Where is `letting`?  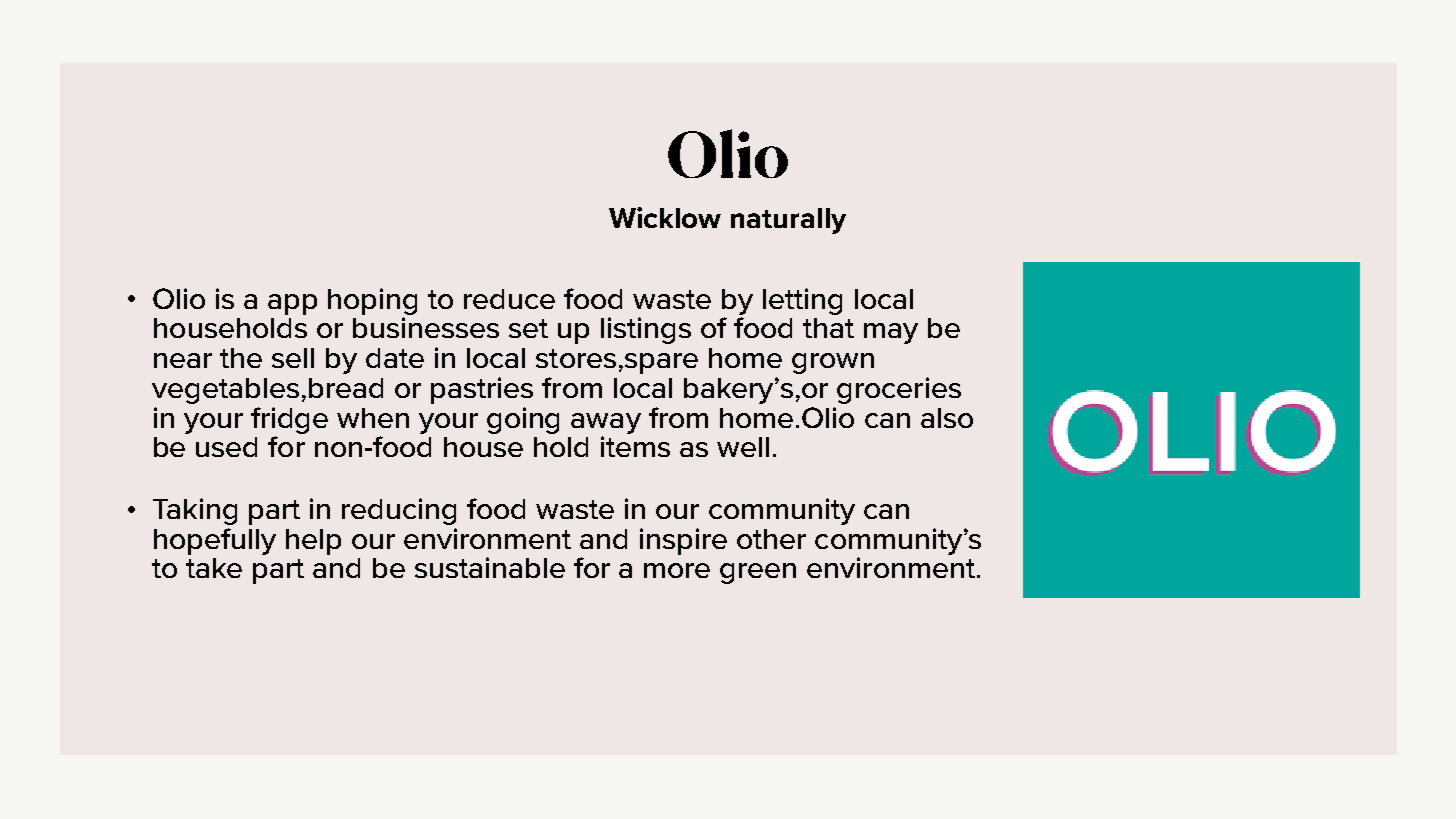
letting is located at coordinates (802, 301).
